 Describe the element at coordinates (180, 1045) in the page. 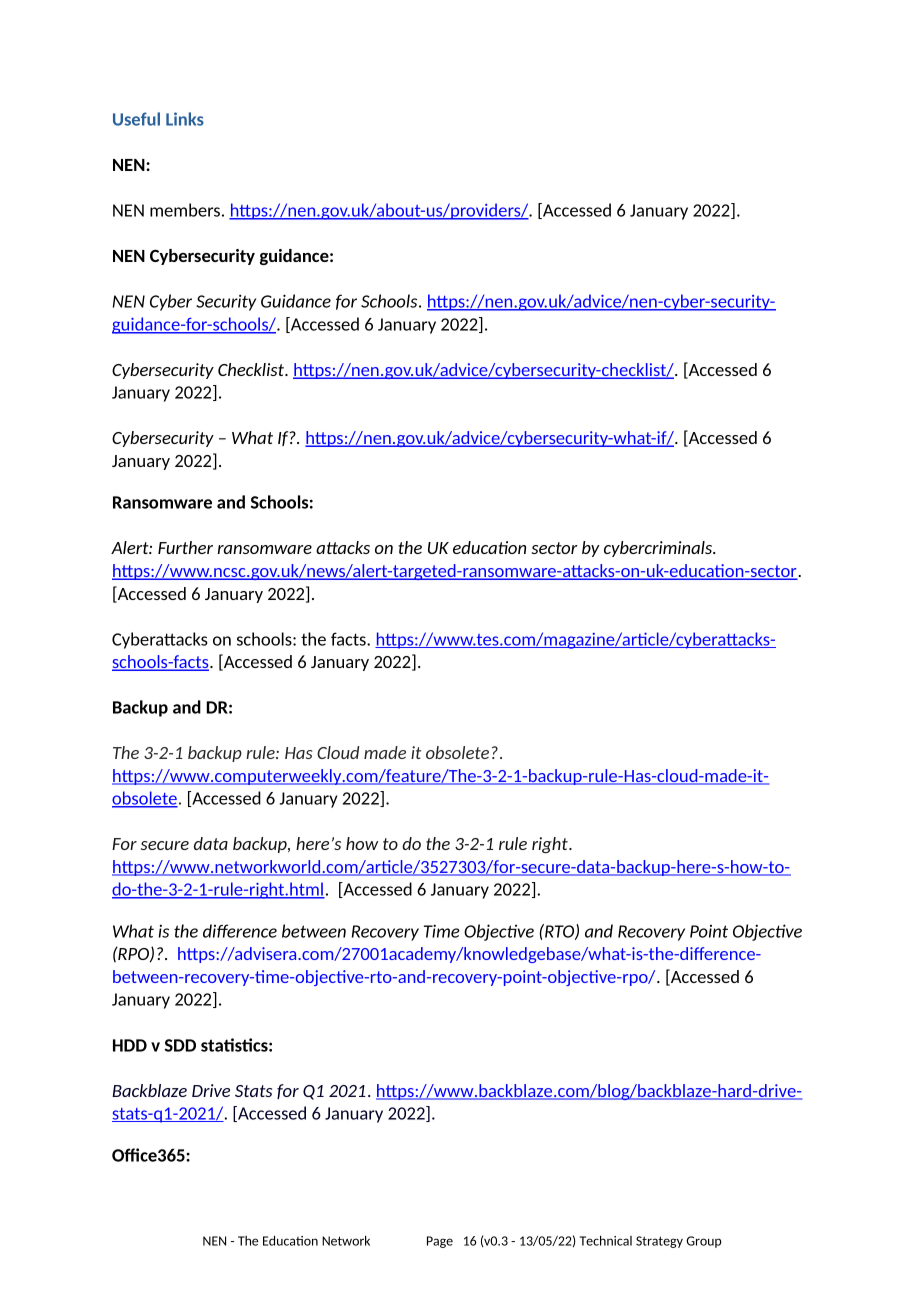

I see `SDD` at that location.
